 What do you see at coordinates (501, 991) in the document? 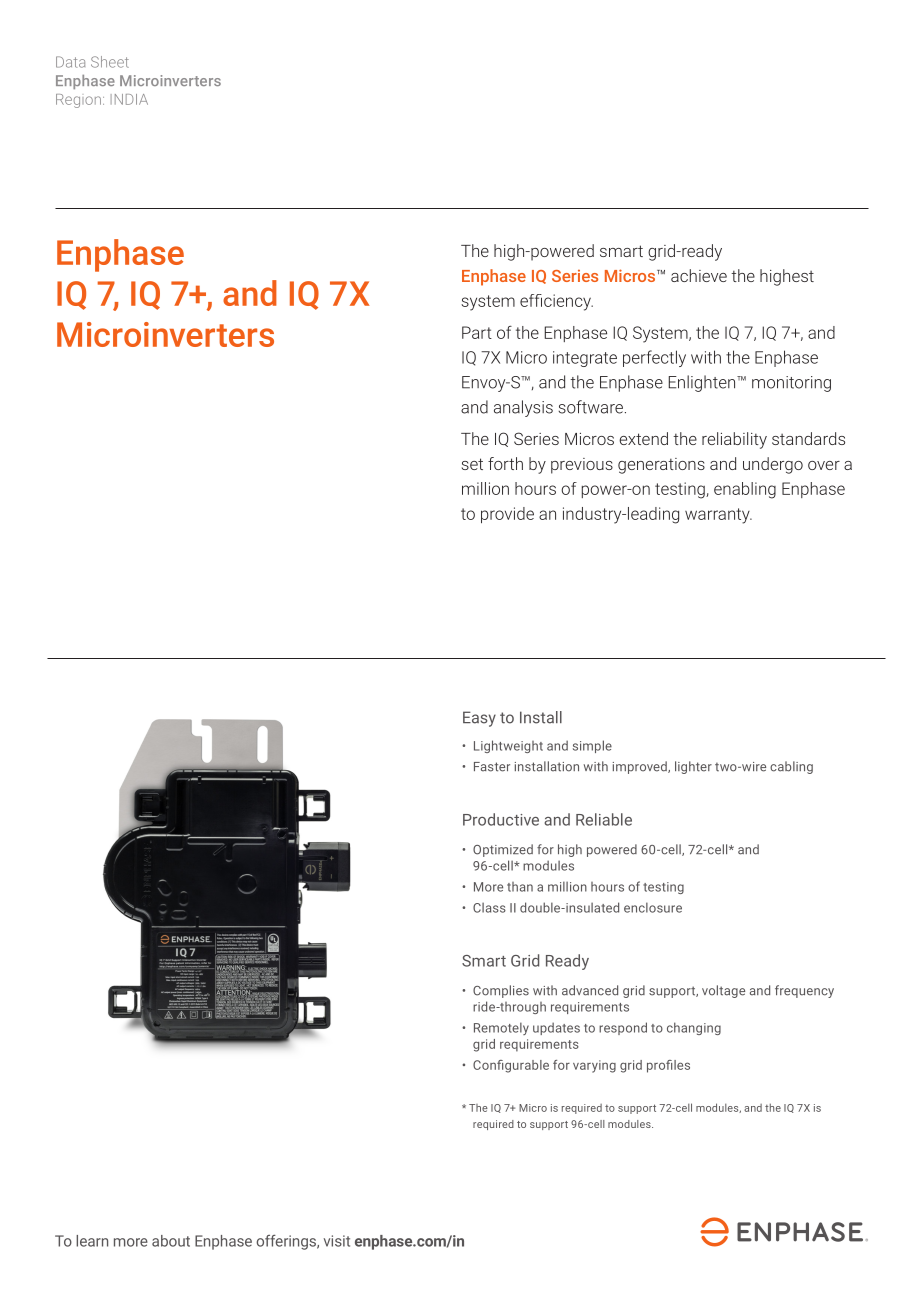
I see `Complies` at bounding box center [501, 991].
